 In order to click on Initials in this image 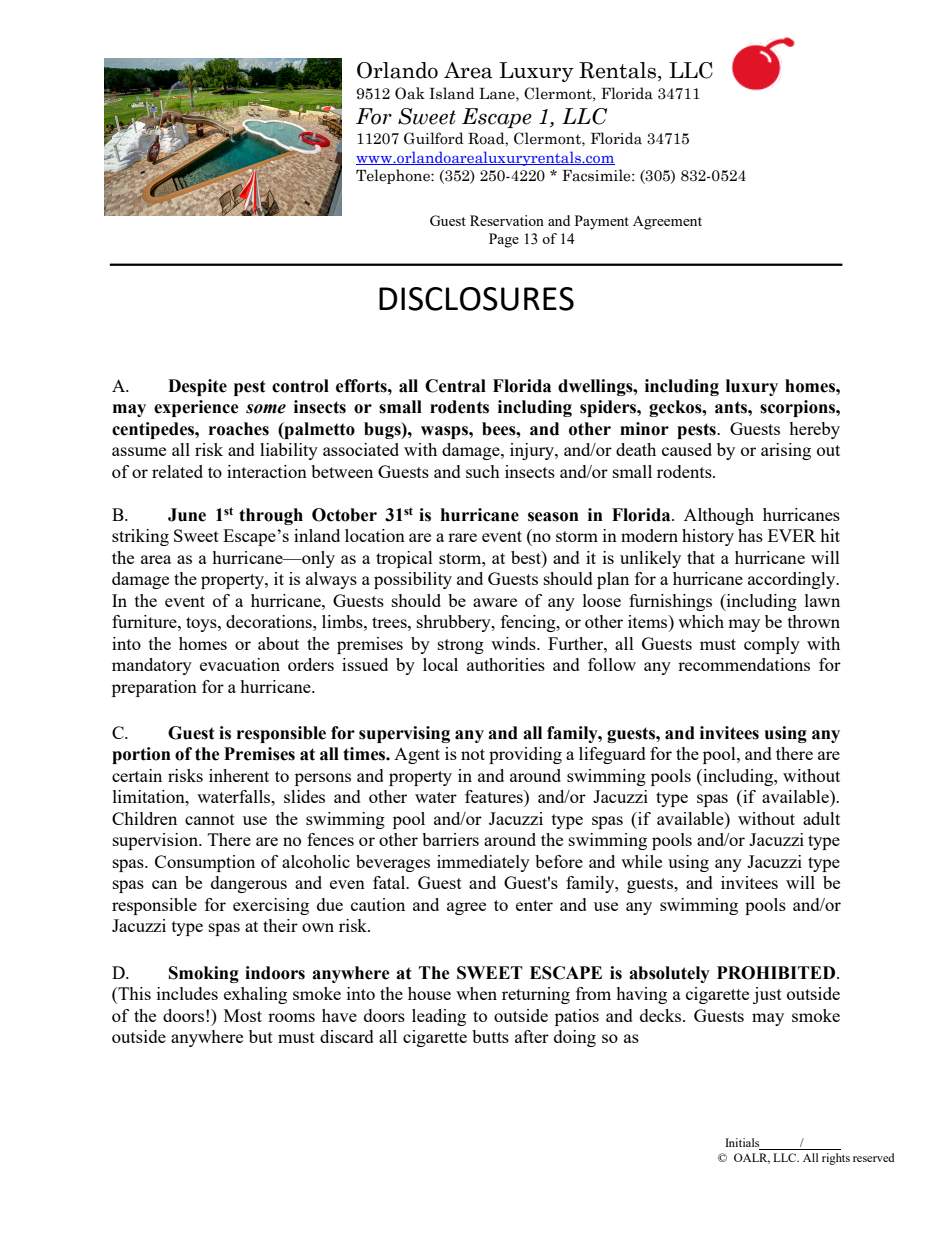, I will do `click(743, 1144)`.
